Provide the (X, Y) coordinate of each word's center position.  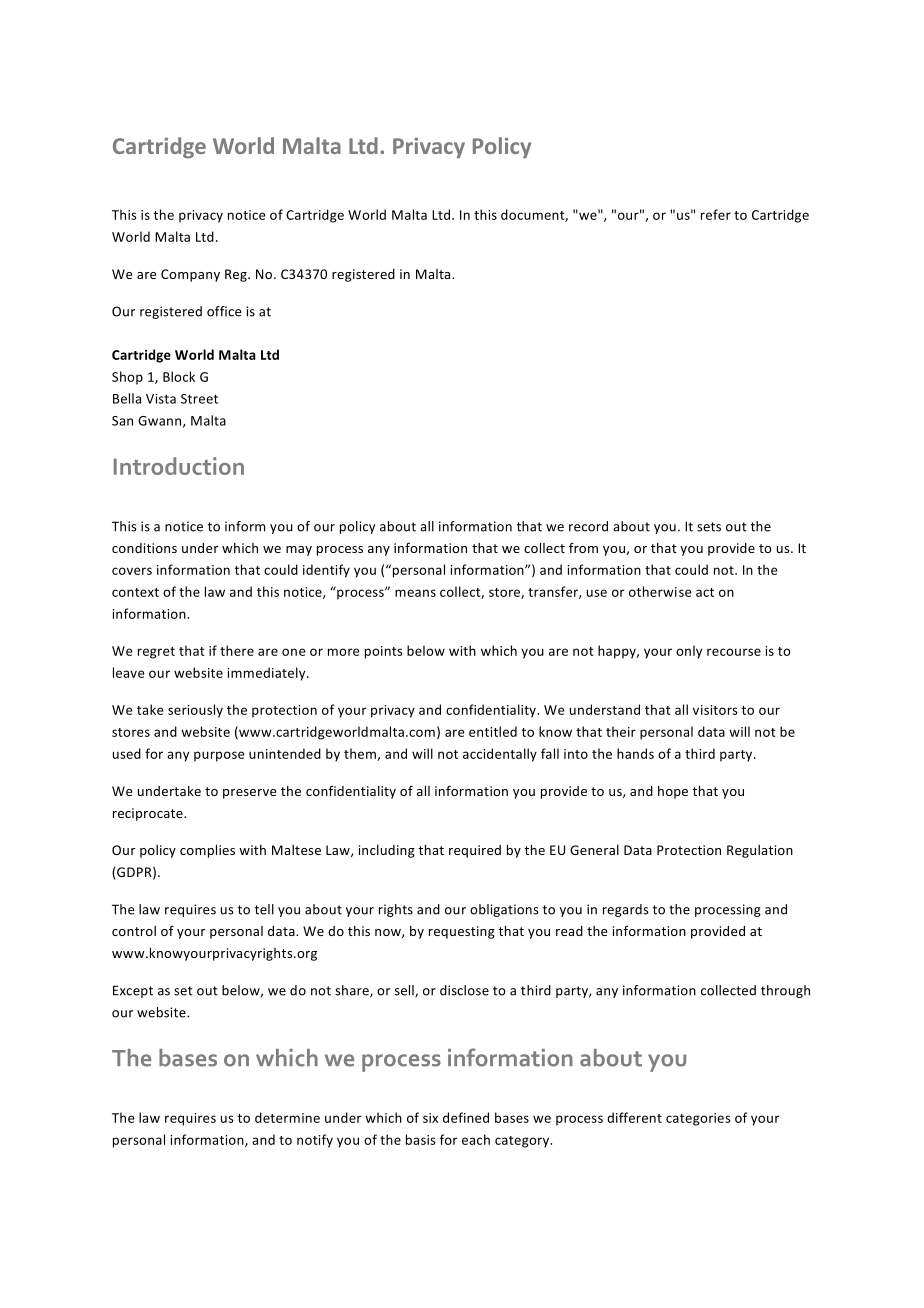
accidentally (500, 755)
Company (190, 275)
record (588, 526)
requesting (462, 932)
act (705, 592)
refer (716, 214)
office (224, 311)
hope (673, 792)
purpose (219, 756)
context (135, 592)
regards (626, 910)
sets (709, 527)
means (415, 593)
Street (199, 399)
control (134, 931)
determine (287, 1117)
